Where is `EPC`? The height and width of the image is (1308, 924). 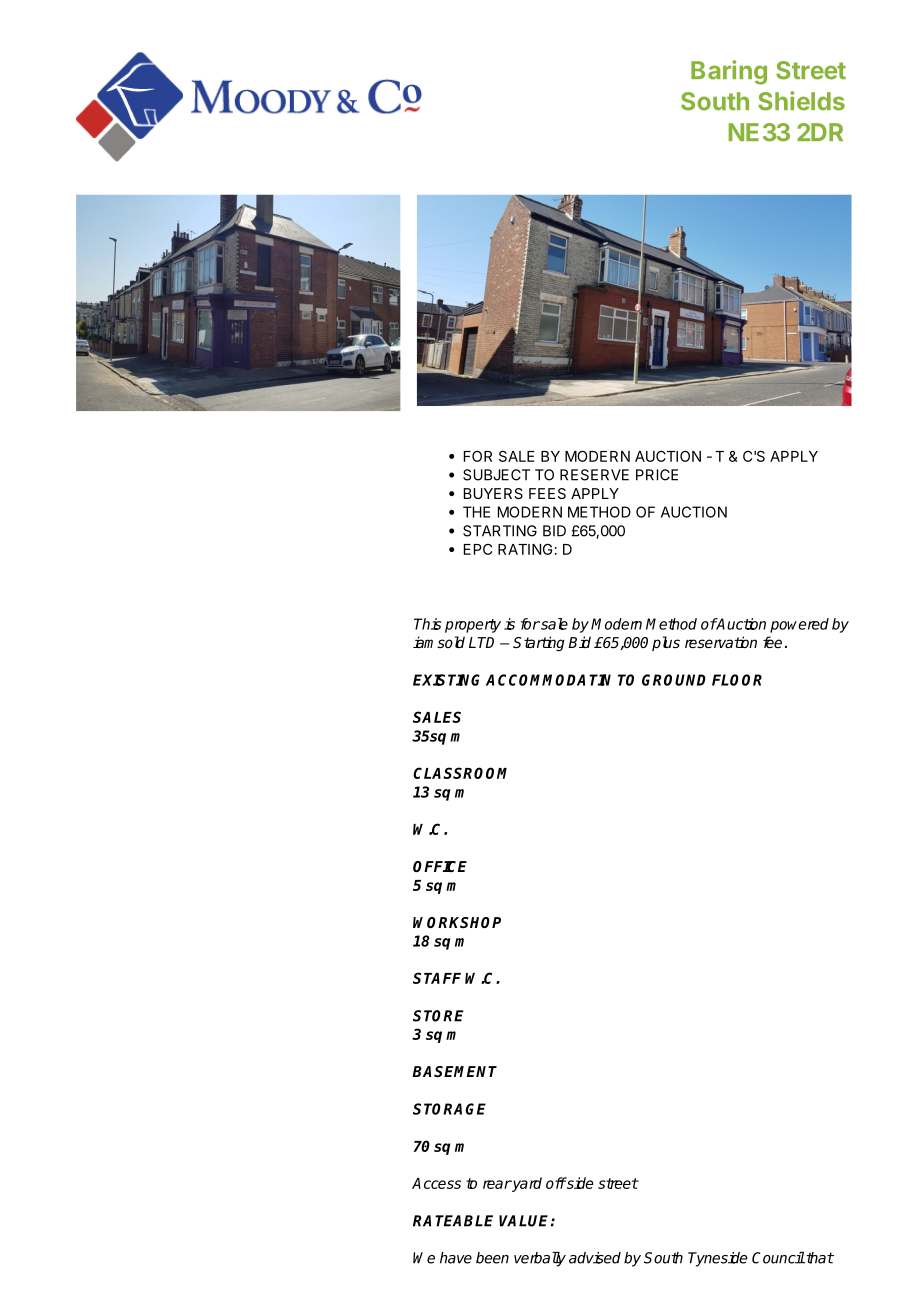 EPC is located at coordinates (478, 549).
